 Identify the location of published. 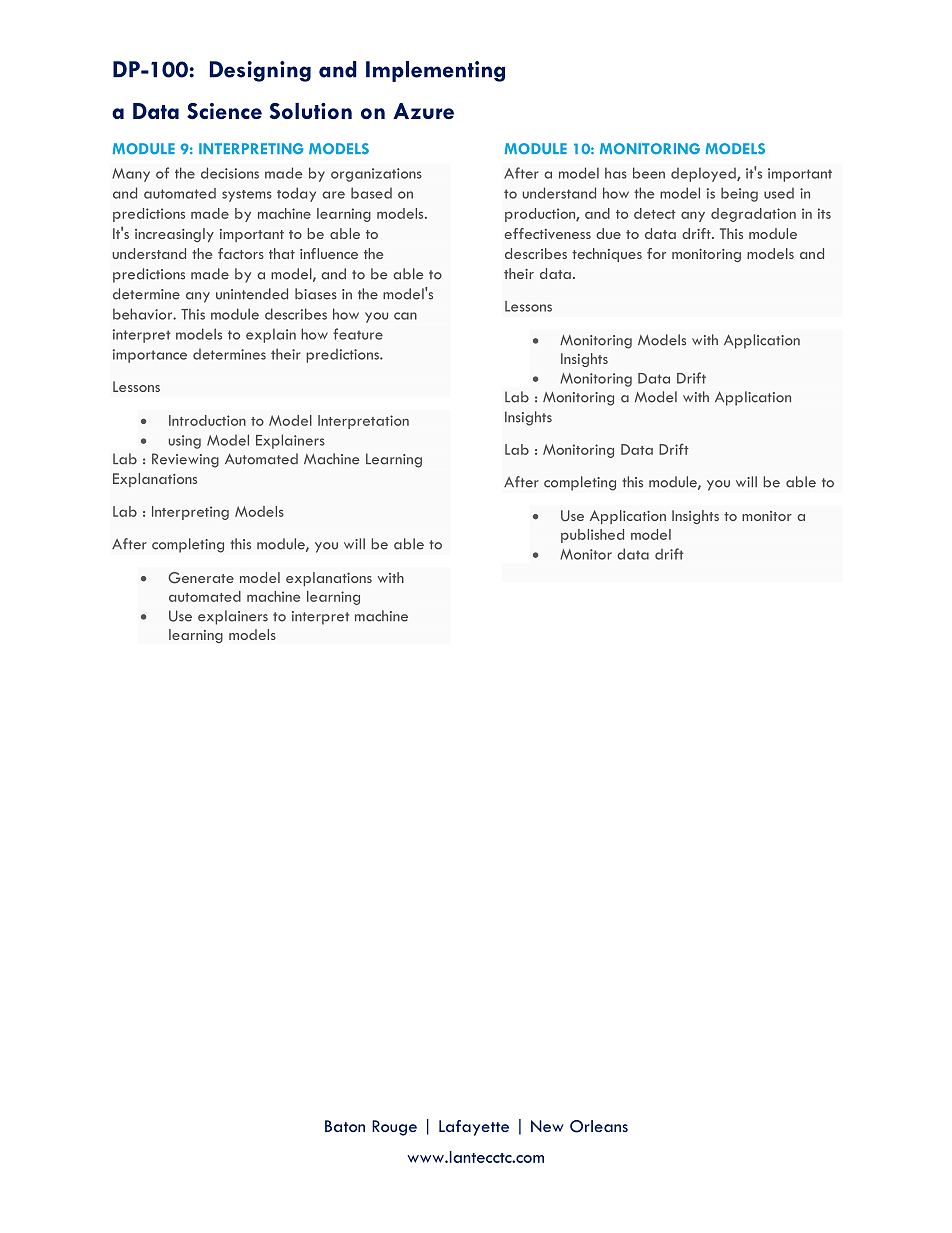
(592, 536).
